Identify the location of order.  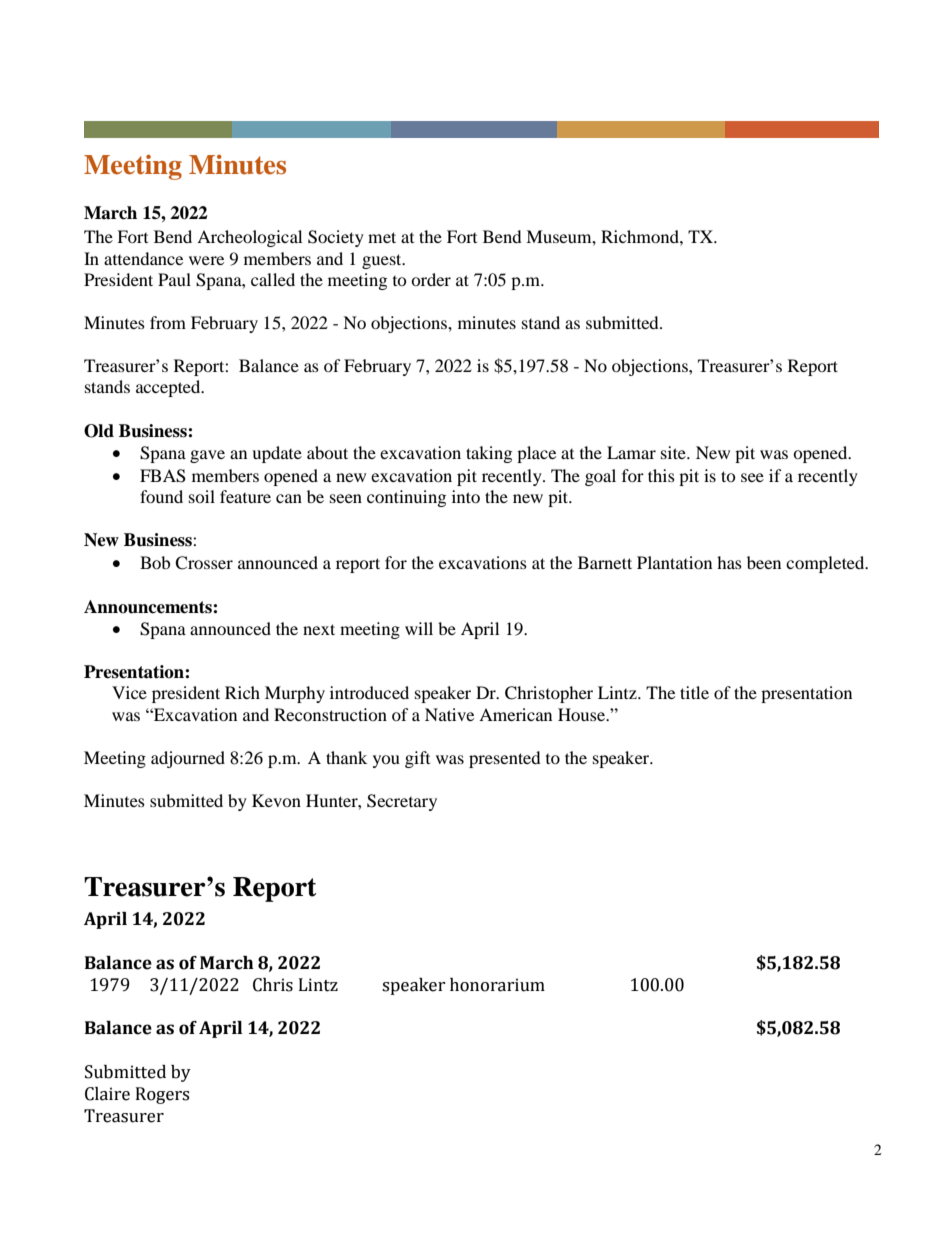
(431, 279).
